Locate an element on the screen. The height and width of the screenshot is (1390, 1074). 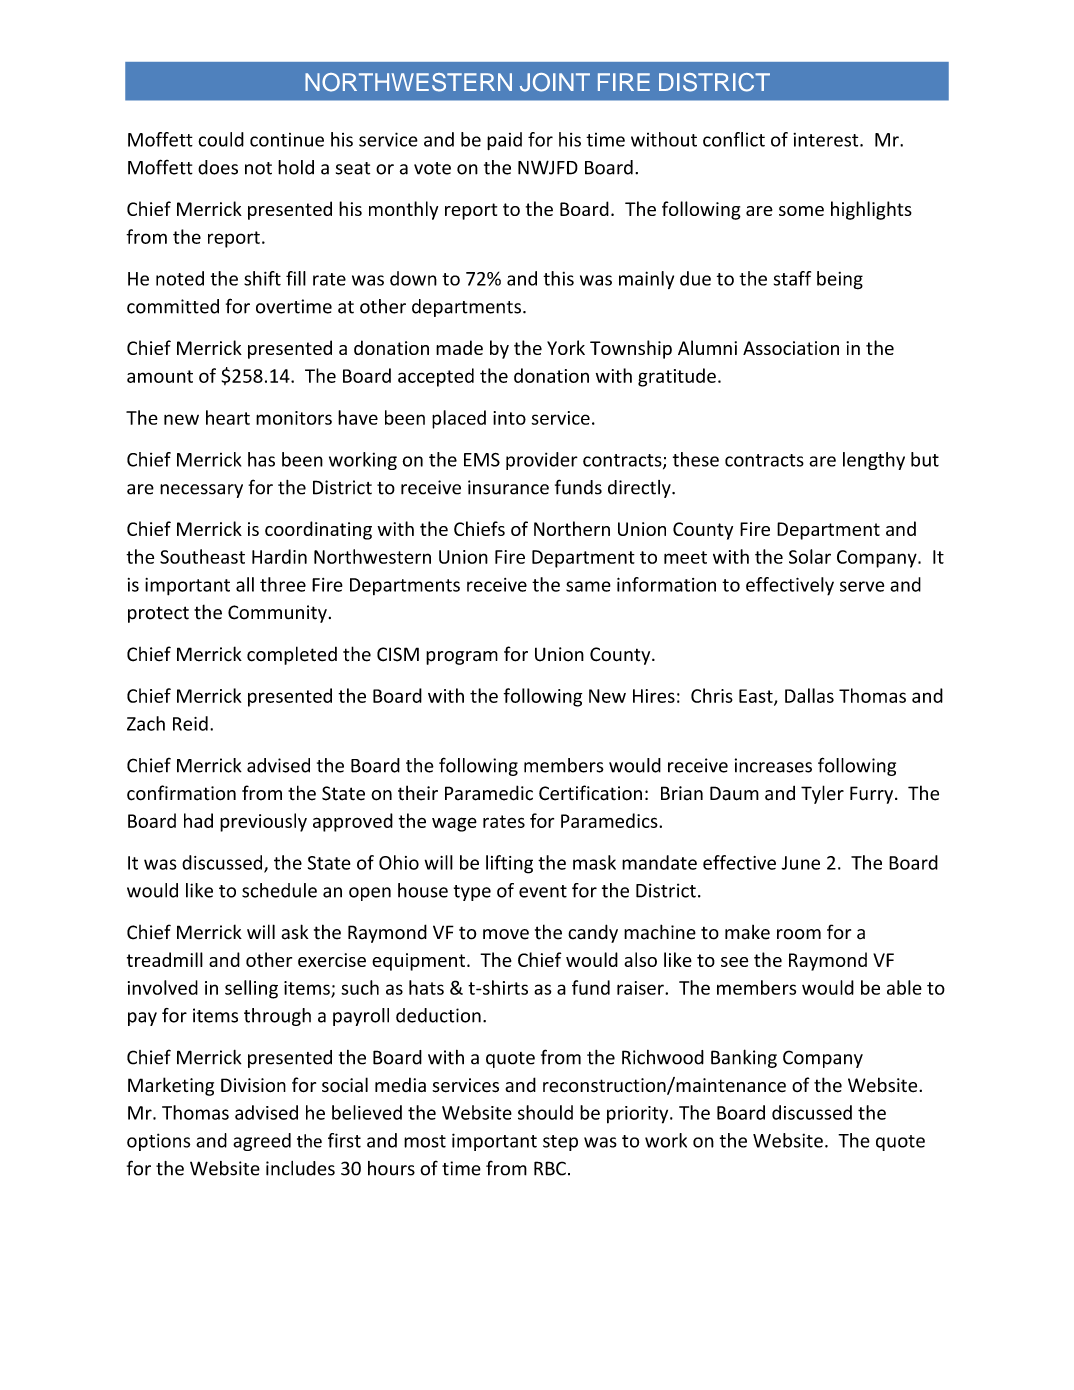
agreed is located at coordinates (262, 1142).
